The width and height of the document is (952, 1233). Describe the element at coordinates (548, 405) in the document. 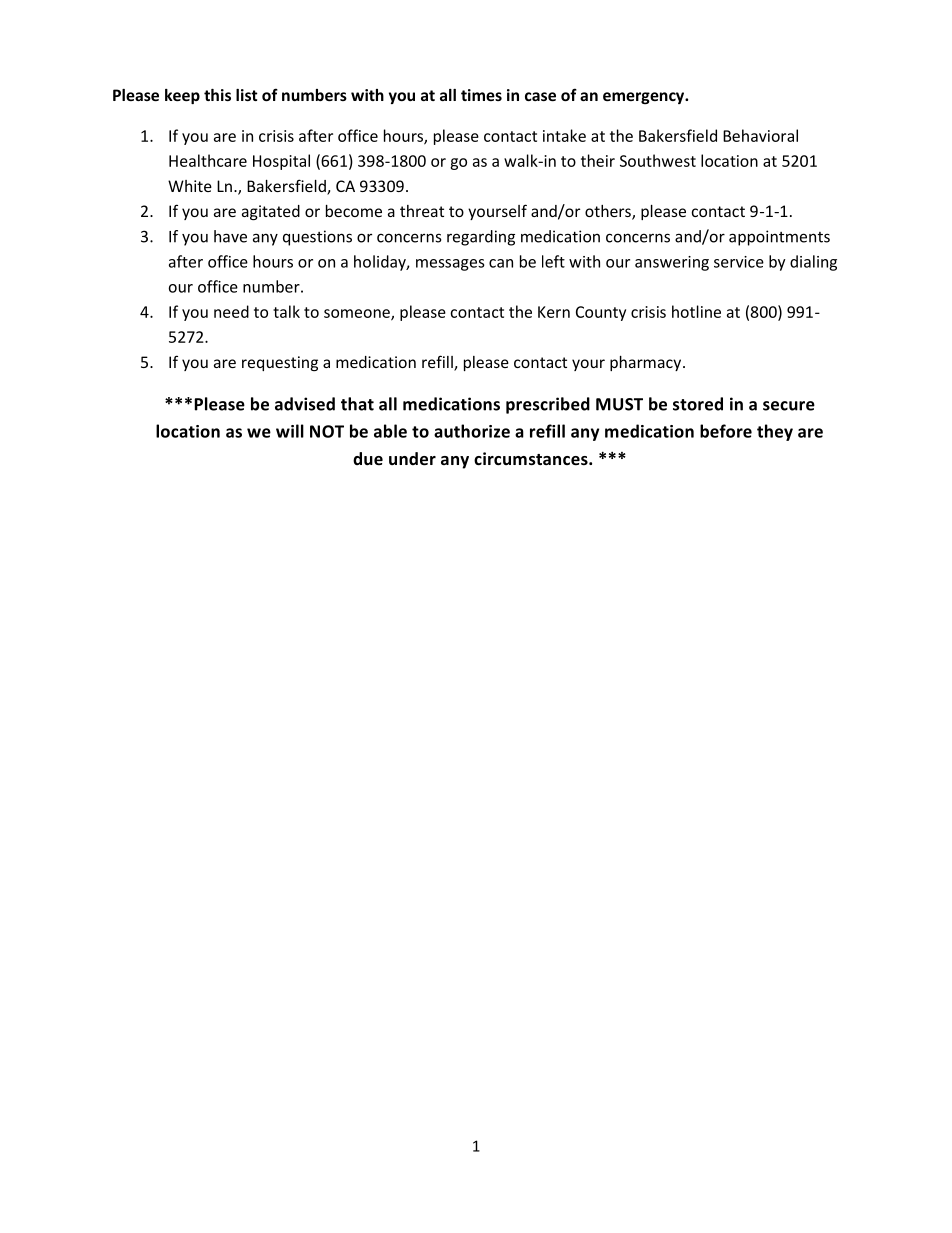

I see `prescribed` at that location.
